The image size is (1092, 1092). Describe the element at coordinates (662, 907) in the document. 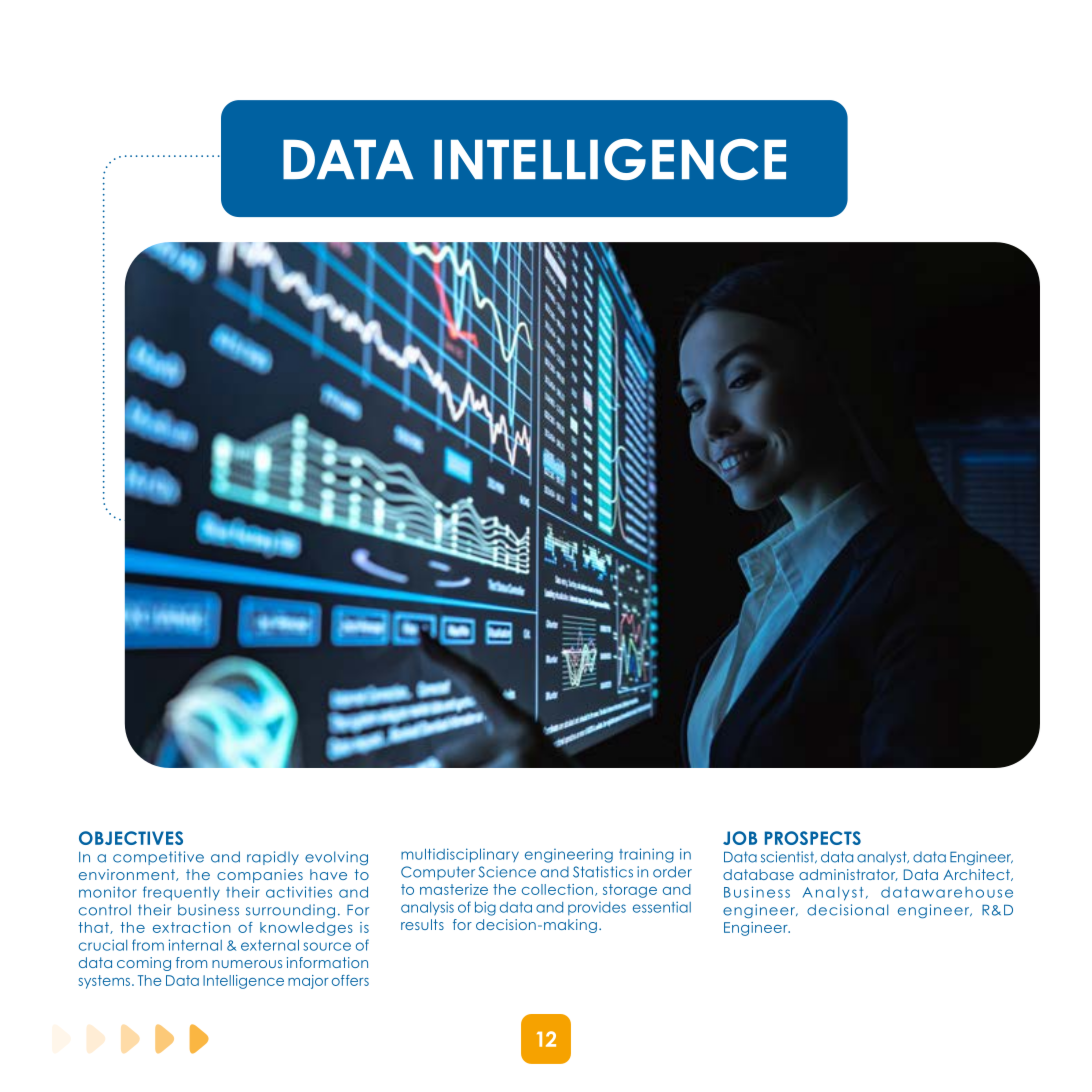

I see `essential` at that location.
